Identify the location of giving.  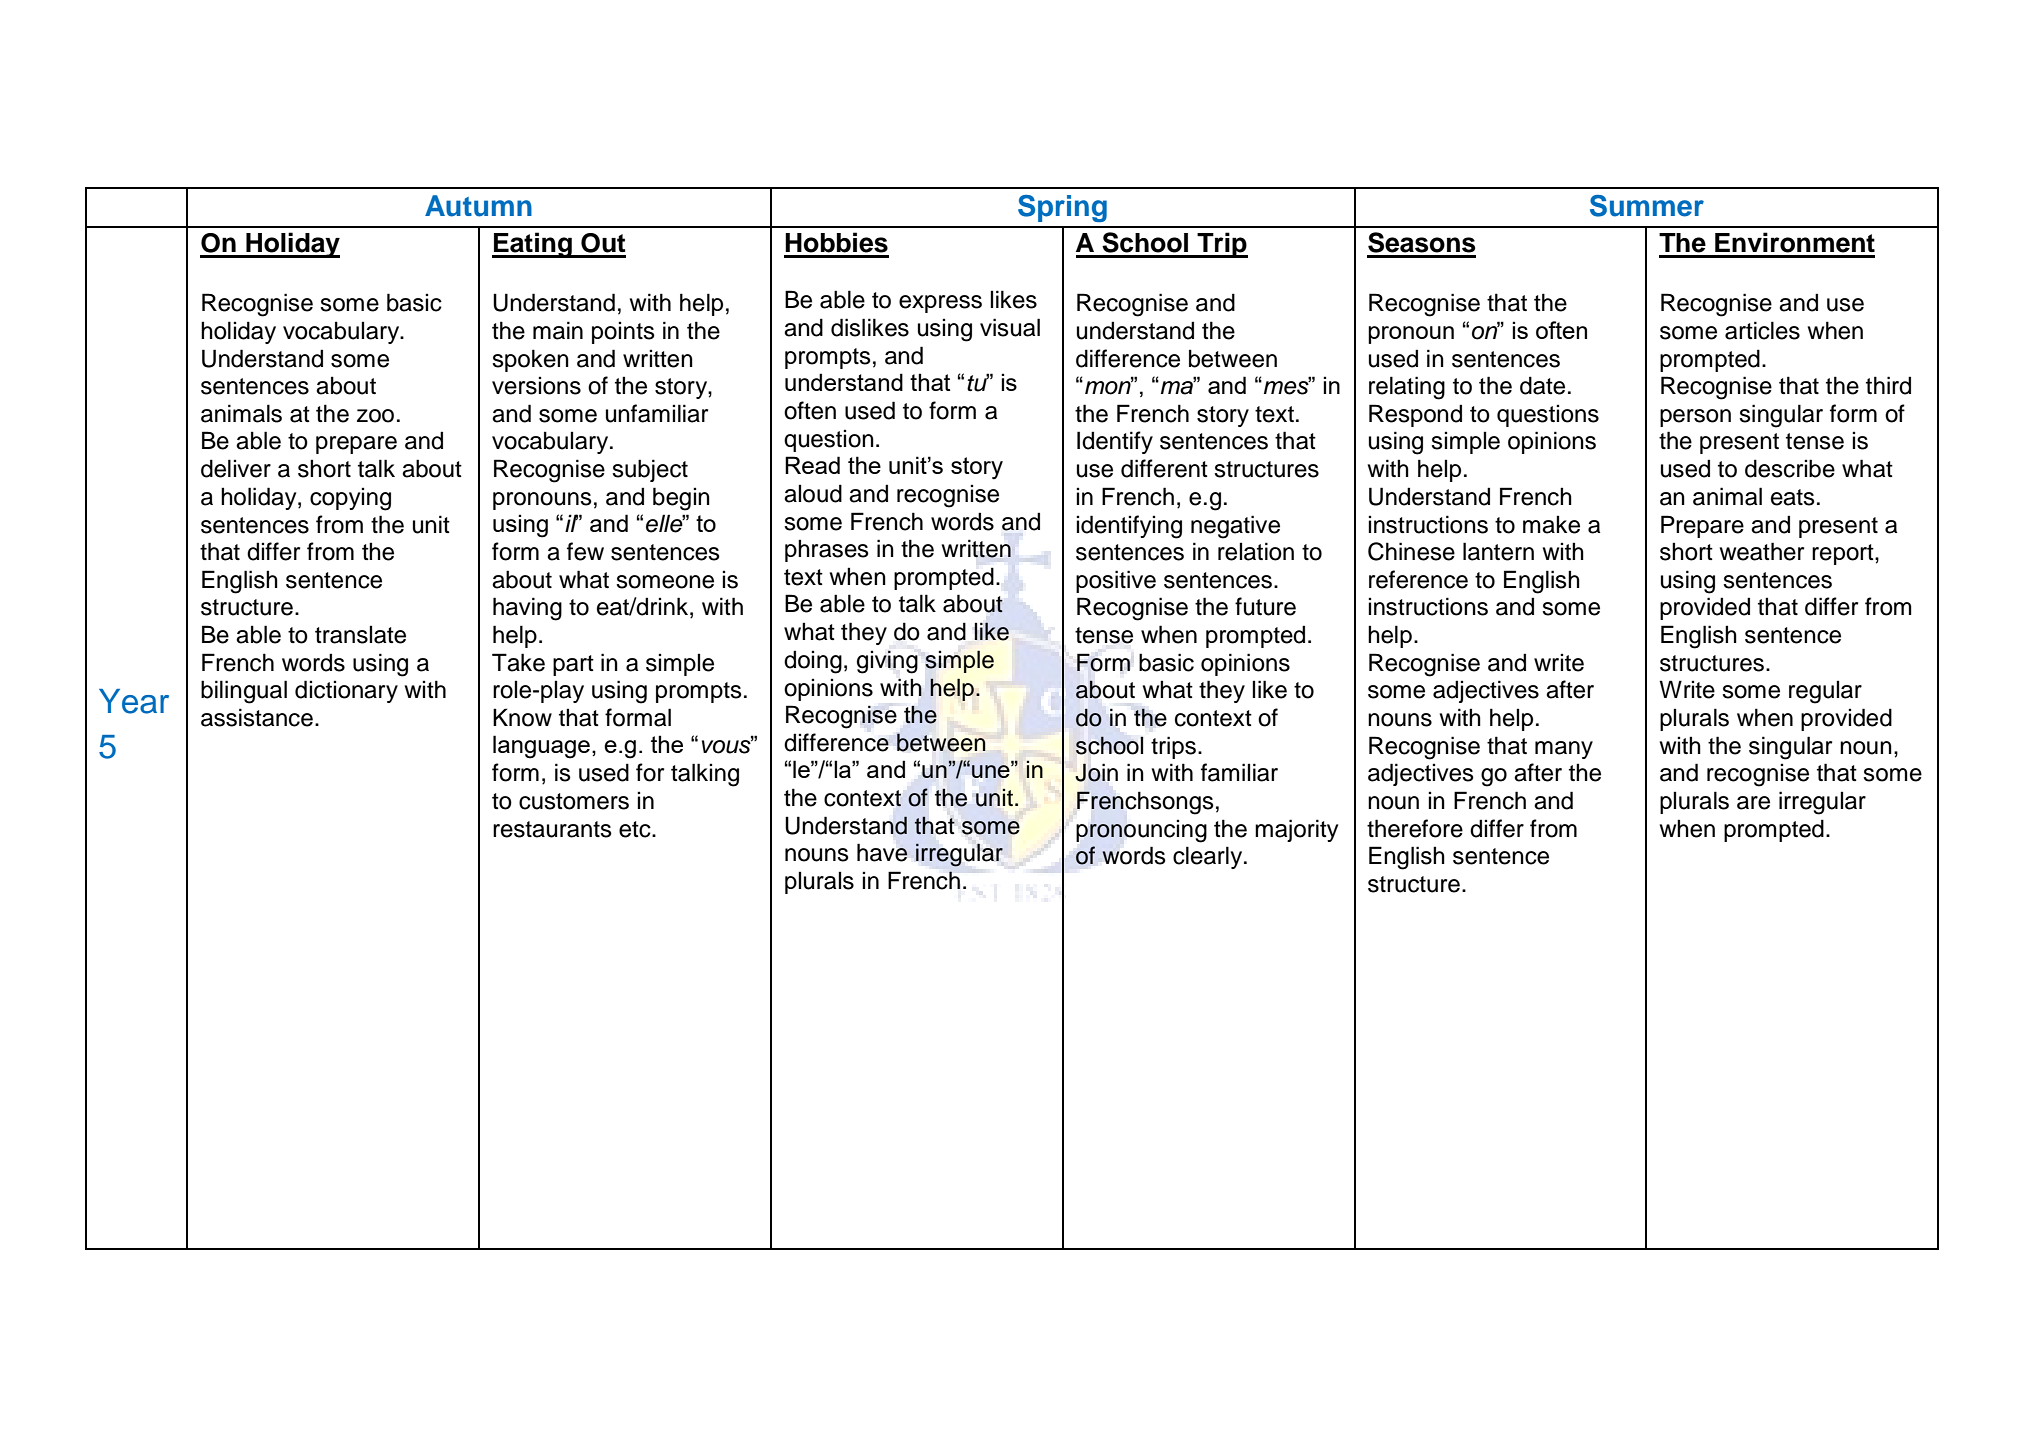
(887, 662).
